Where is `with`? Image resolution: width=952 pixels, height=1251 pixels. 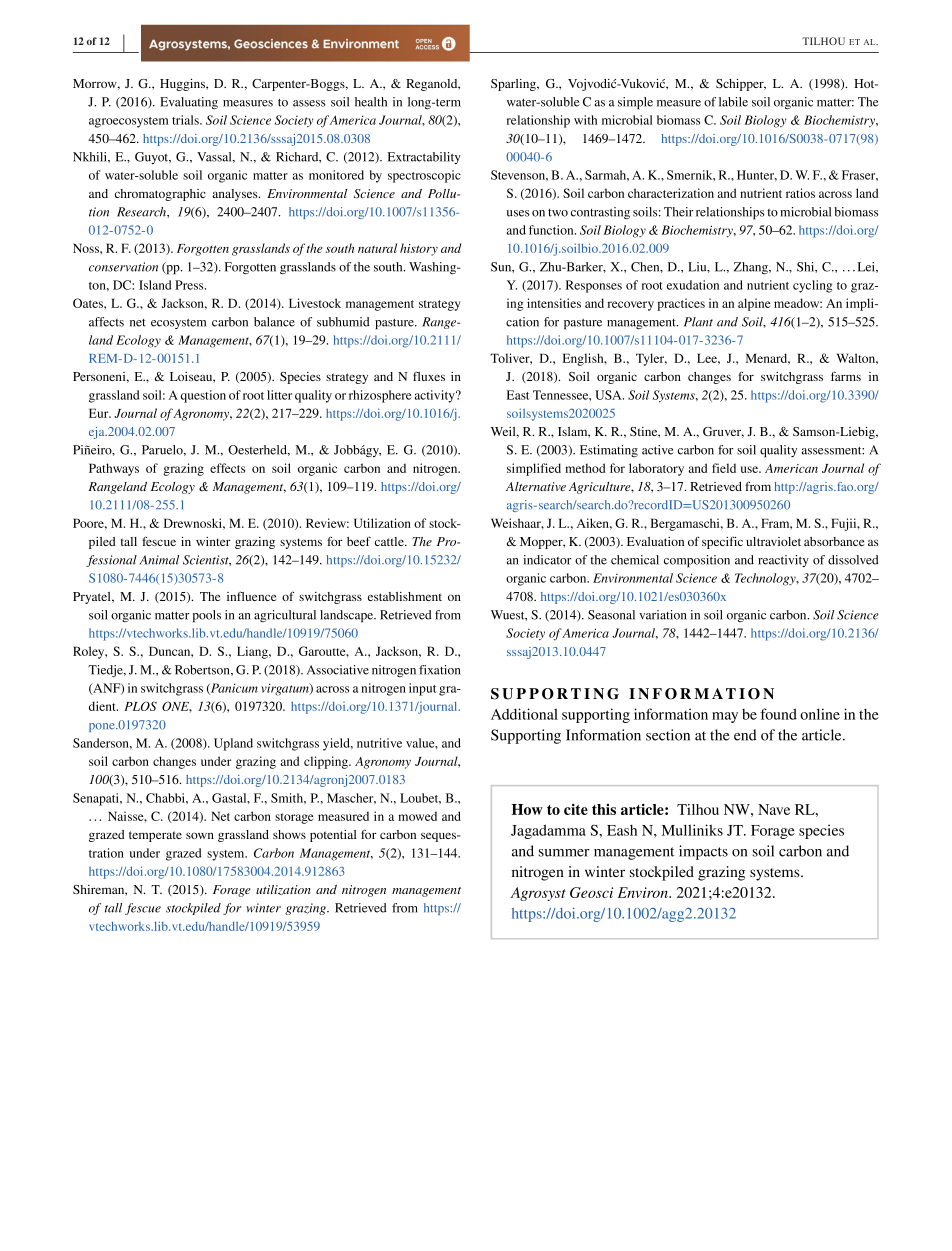
with is located at coordinates (585, 120).
